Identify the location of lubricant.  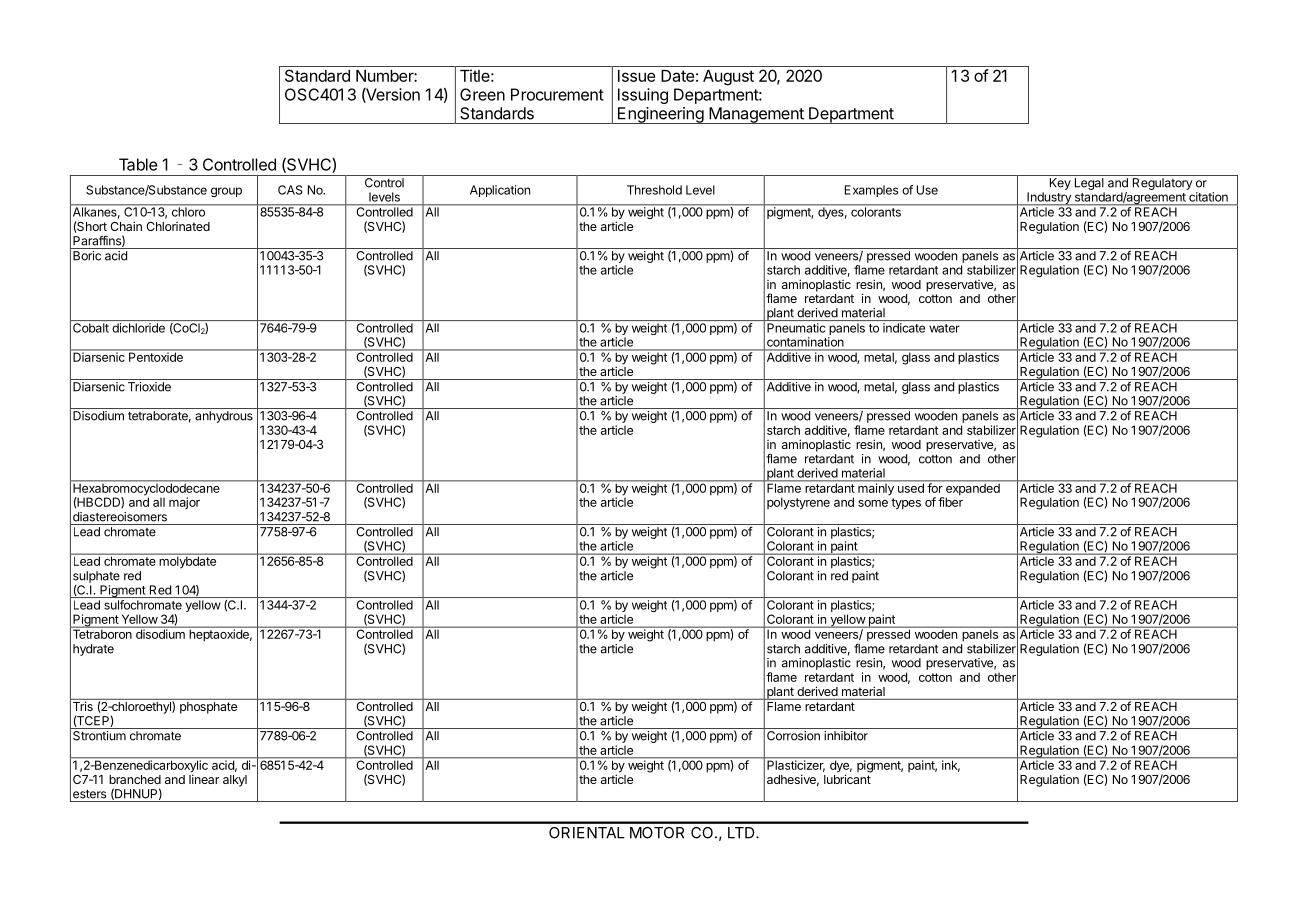
(847, 779).
